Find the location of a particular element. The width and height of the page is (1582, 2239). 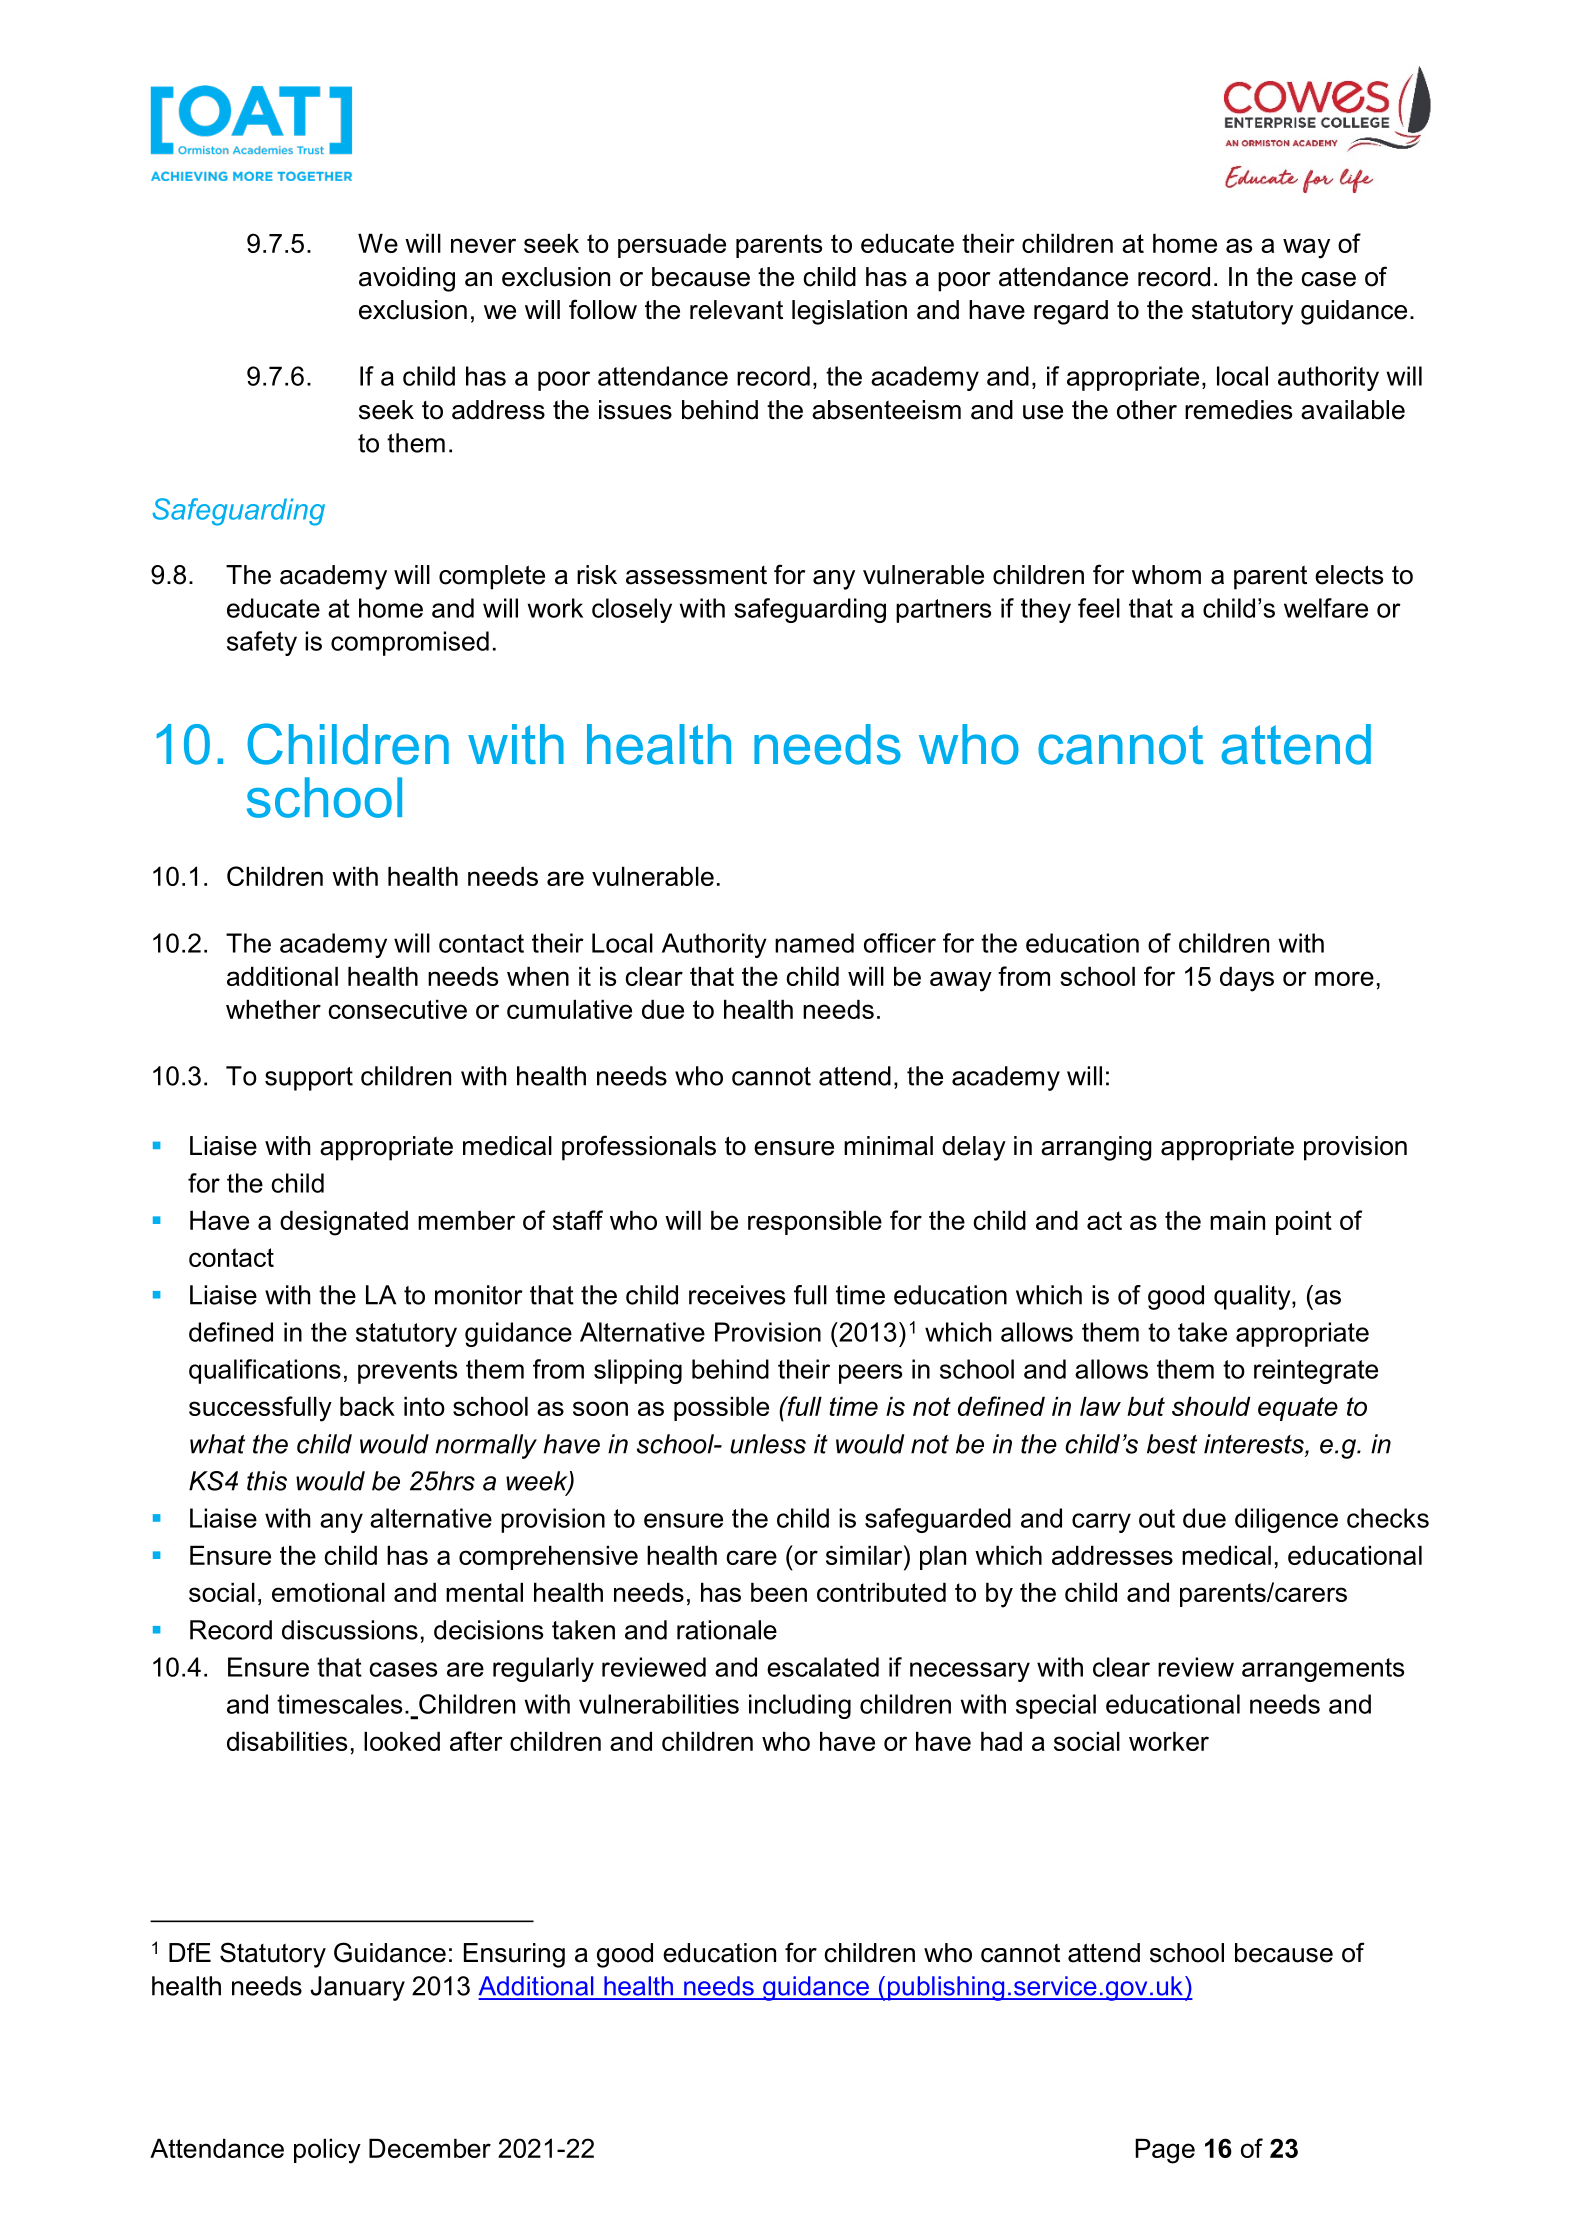

looked is located at coordinates (402, 1741).
